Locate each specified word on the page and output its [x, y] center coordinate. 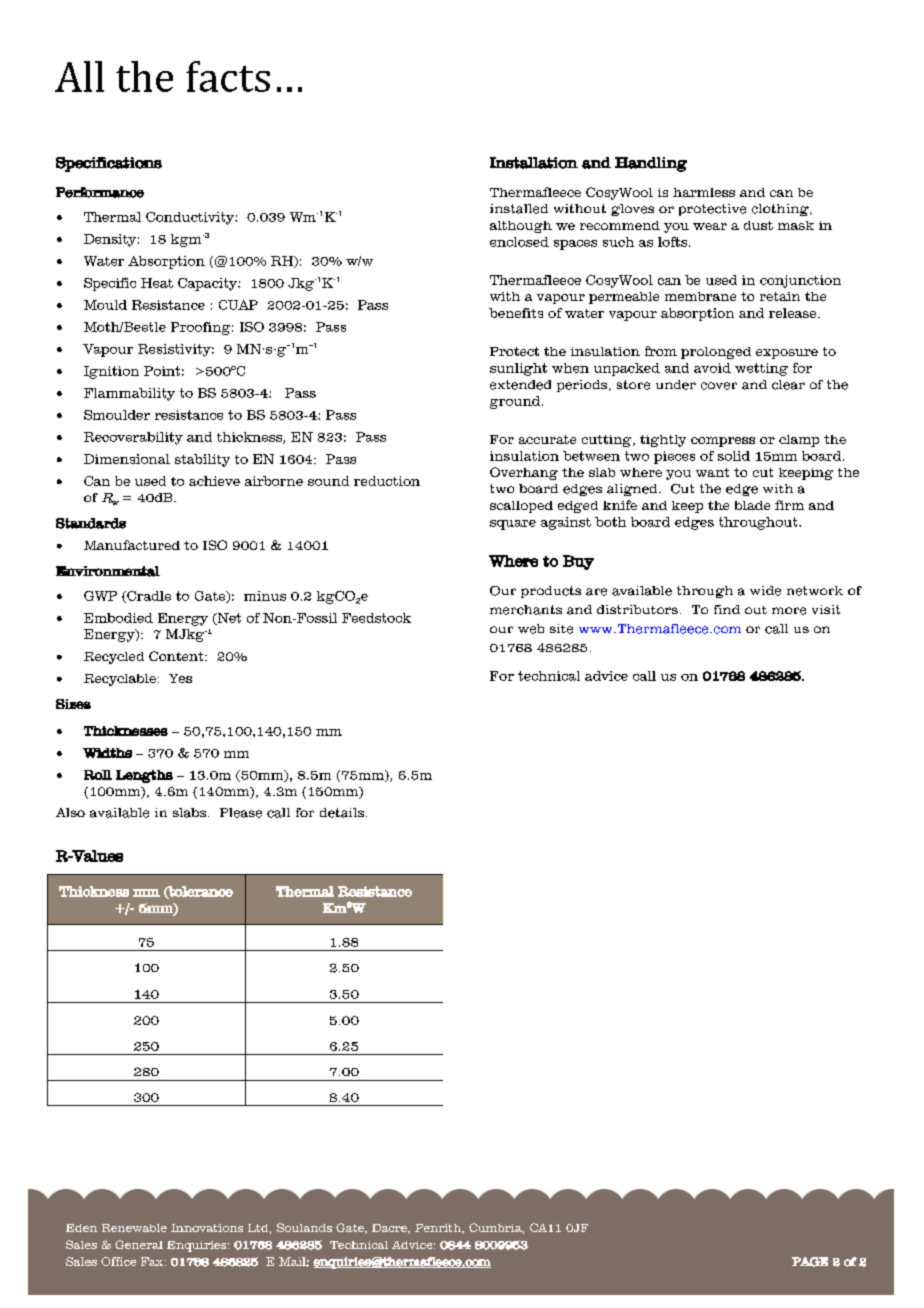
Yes [180, 678]
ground [516, 402]
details [342, 813]
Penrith [439, 1229]
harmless [704, 192]
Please [241, 813]
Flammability [129, 394]
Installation [534, 163]
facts [228, 76]
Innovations [207, 1228]
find [727, 609]
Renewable [134, 1228]
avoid [712, 368]
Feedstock [376, 618]
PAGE [810, 1262]
